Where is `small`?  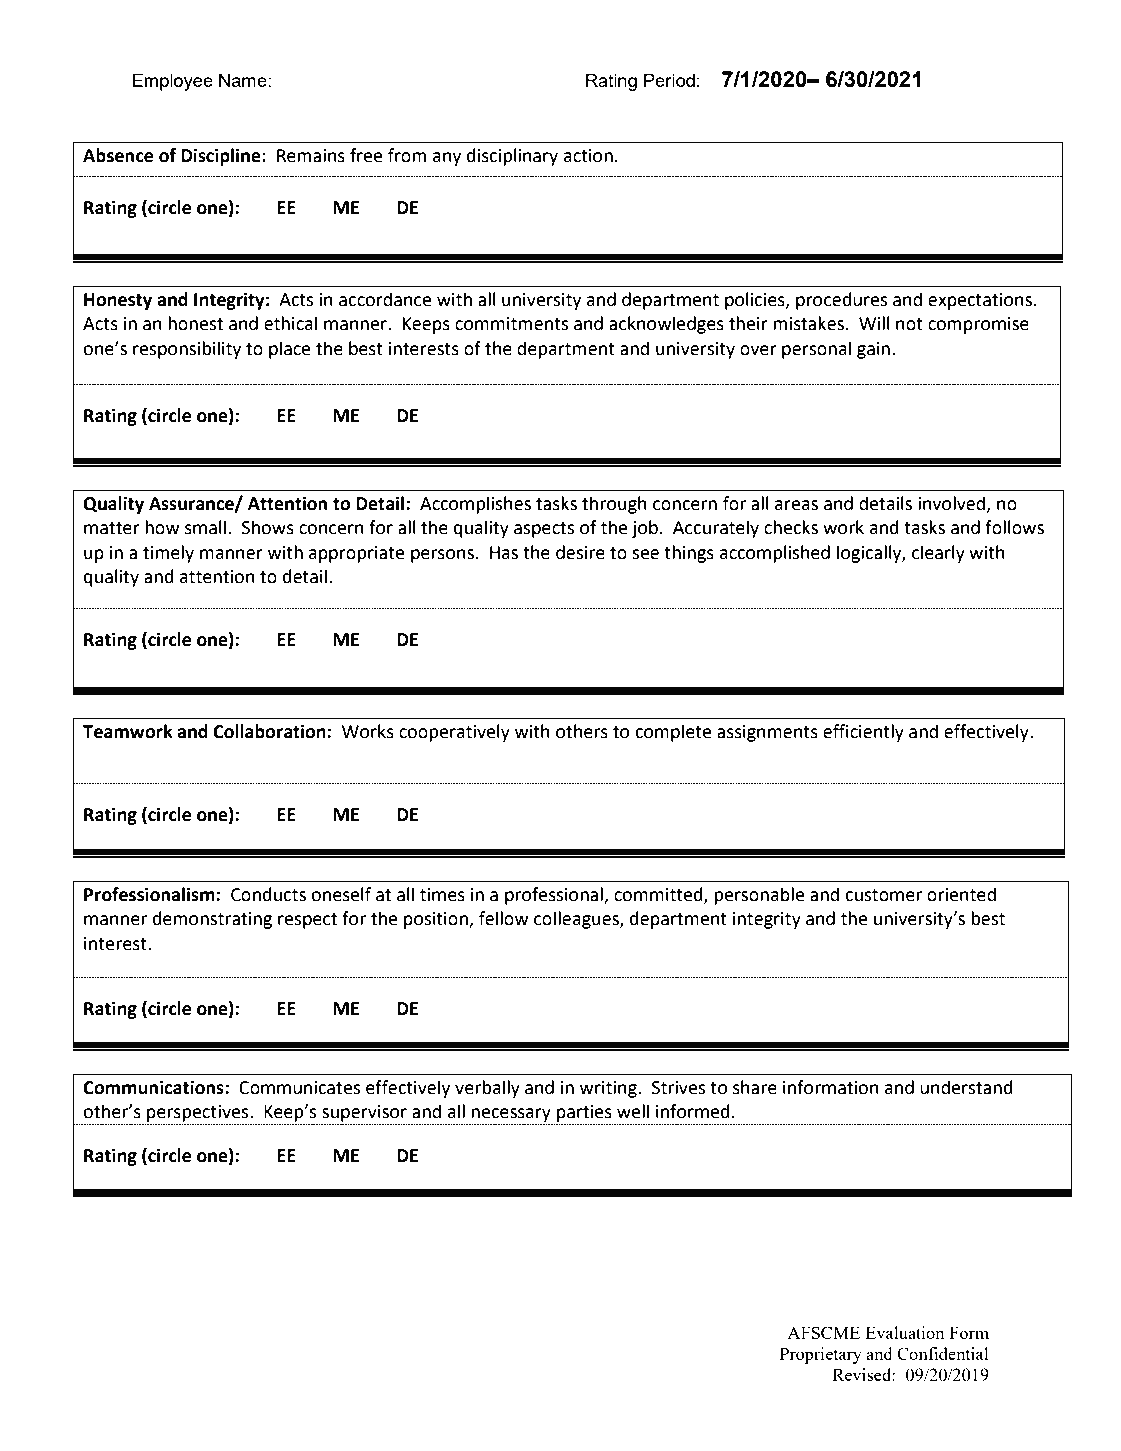
small is located at coordinates (205, 527).
